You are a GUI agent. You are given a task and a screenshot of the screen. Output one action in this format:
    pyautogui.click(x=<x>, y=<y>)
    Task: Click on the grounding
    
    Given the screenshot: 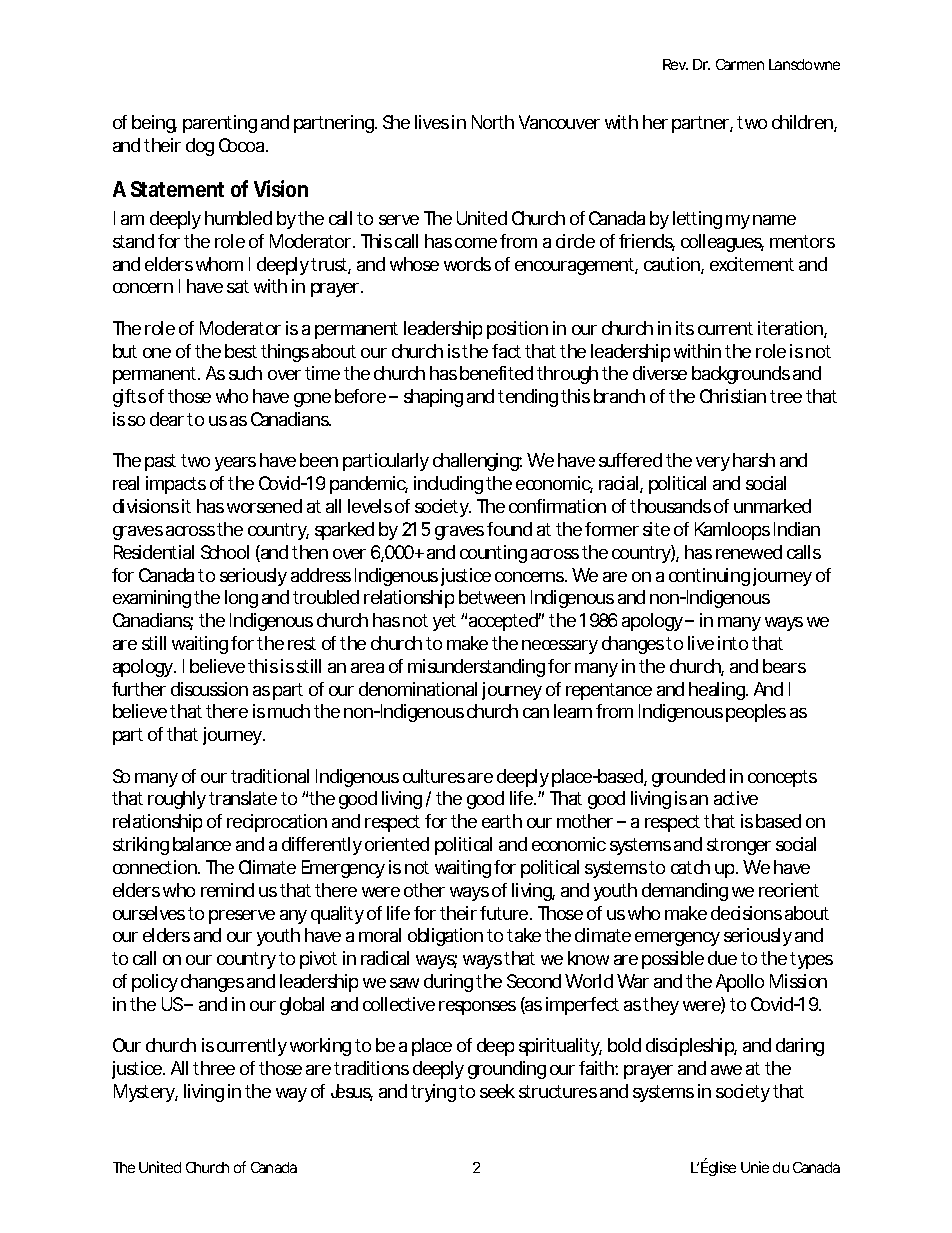 What is the action you would take?
    pyautogui.click(x=507, y=1070)
